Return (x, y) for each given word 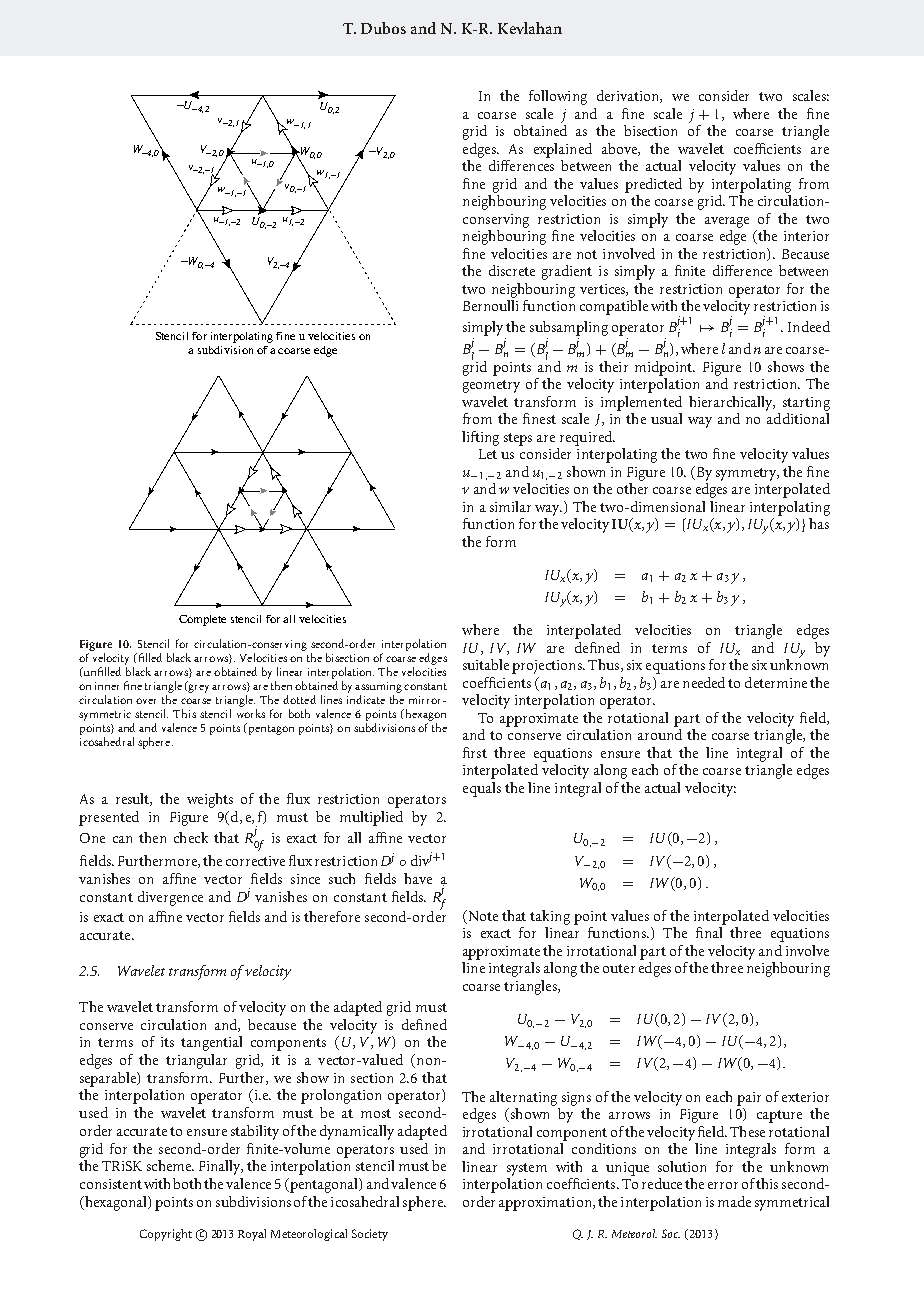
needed (704, 682)
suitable (486, 664)
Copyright (166, 1235)
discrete (512, 270)
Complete (202, 620)
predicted (653, 185)
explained (563, 150)
